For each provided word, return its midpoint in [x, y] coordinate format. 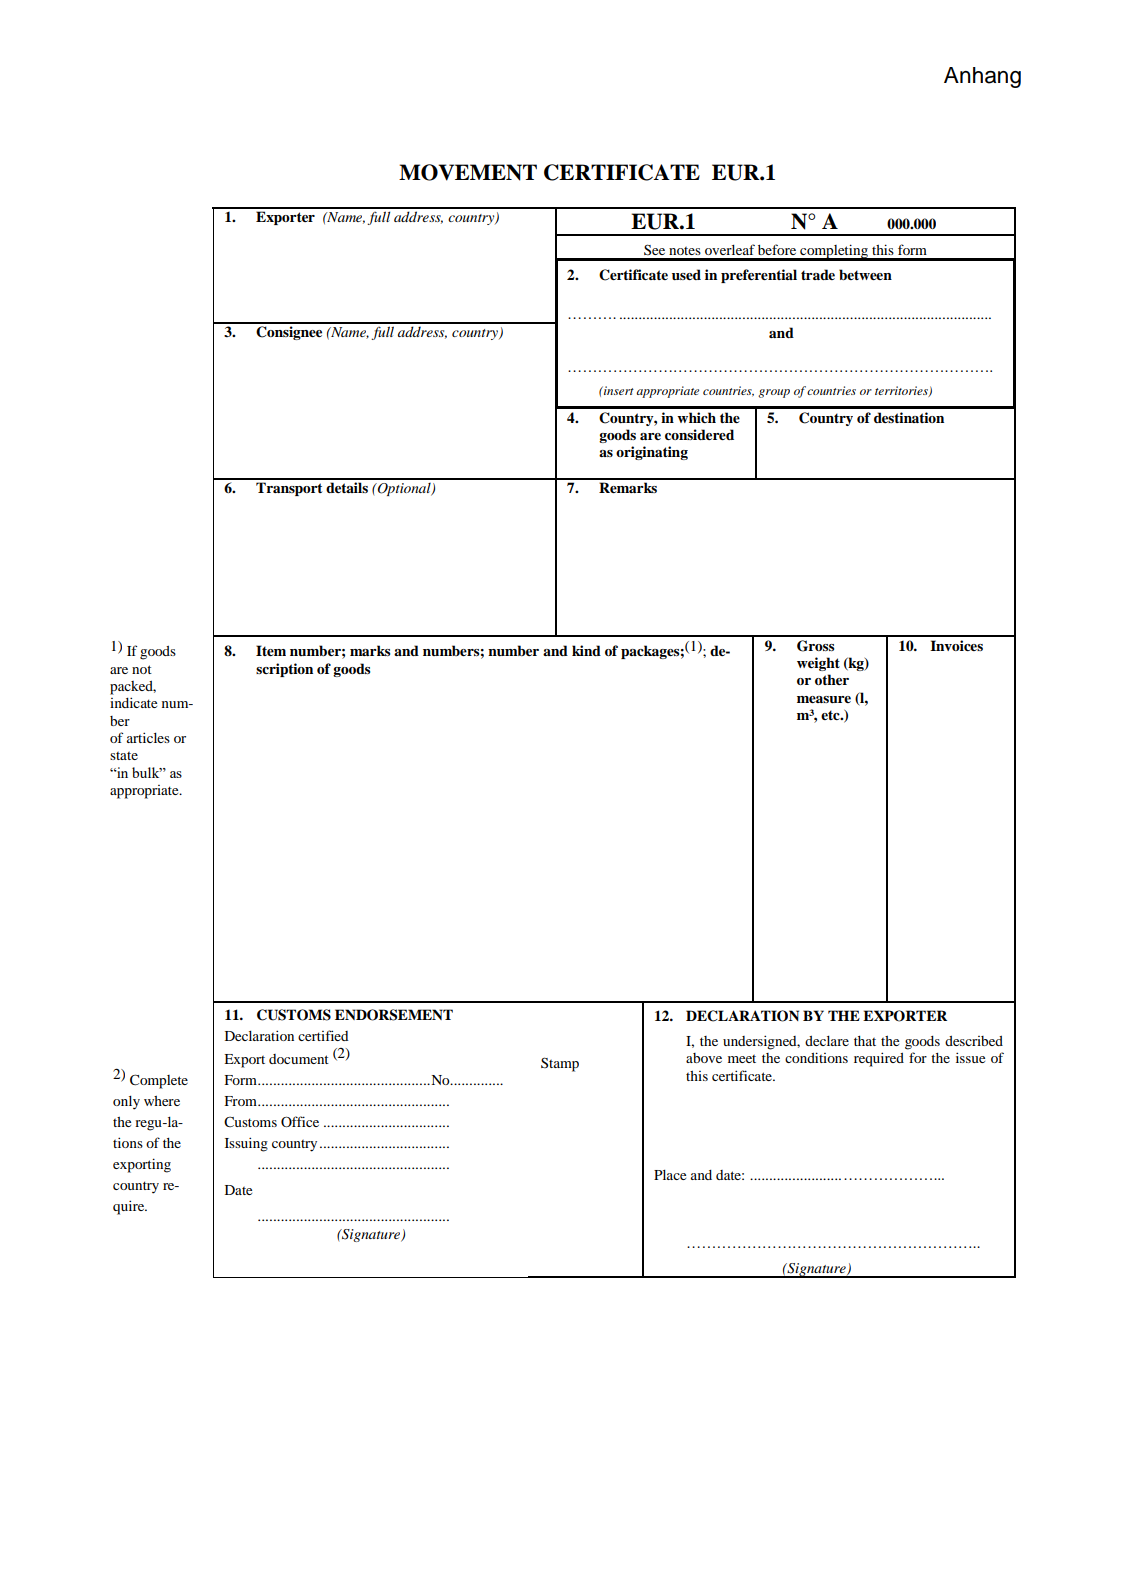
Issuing [246, 1144]
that [865, 1041]
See [654, 249]
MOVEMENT [468, 172]
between [865, 274]
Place [670, 1175]
